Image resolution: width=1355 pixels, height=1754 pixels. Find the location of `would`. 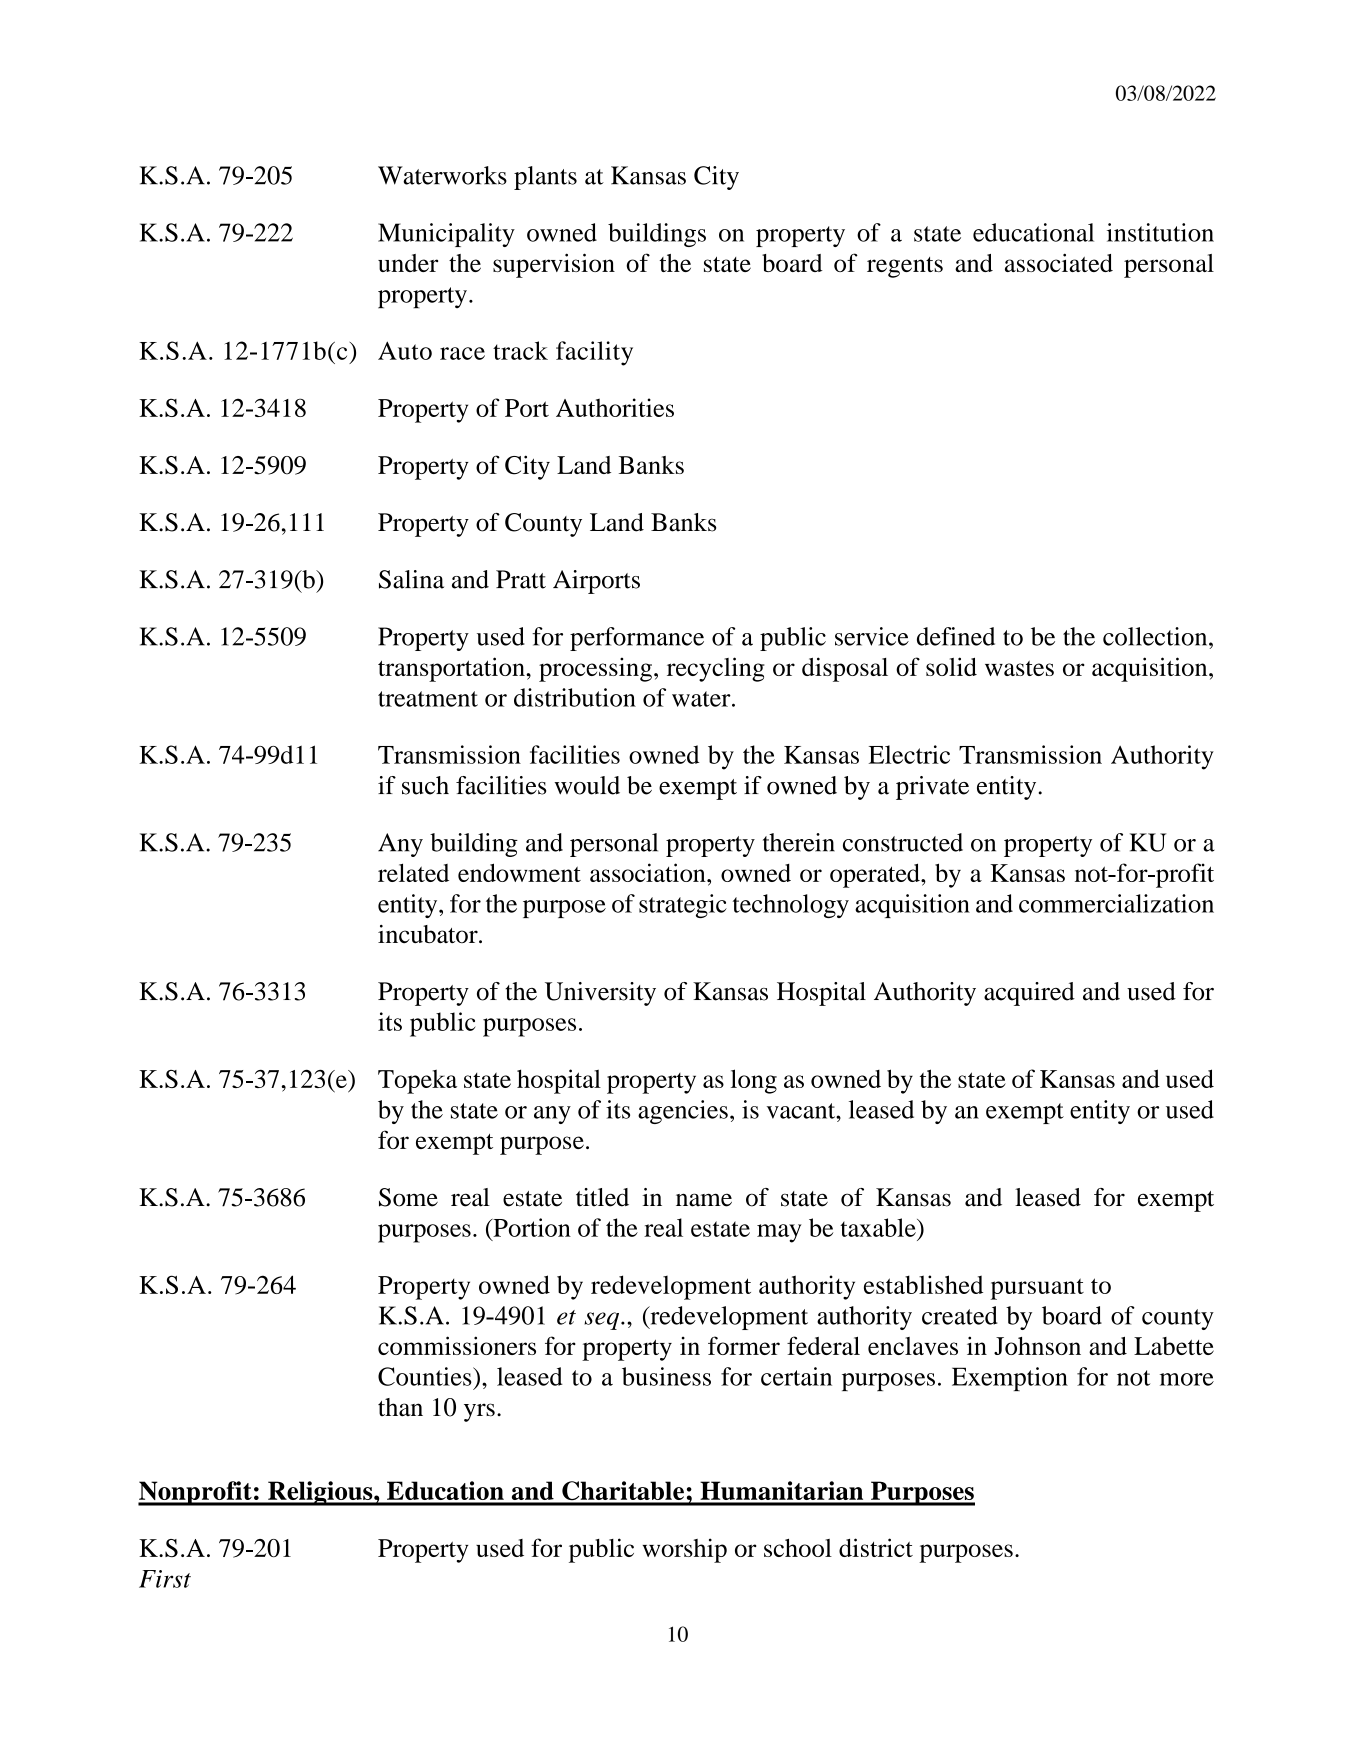

would is located at coordinates (587, 785).
